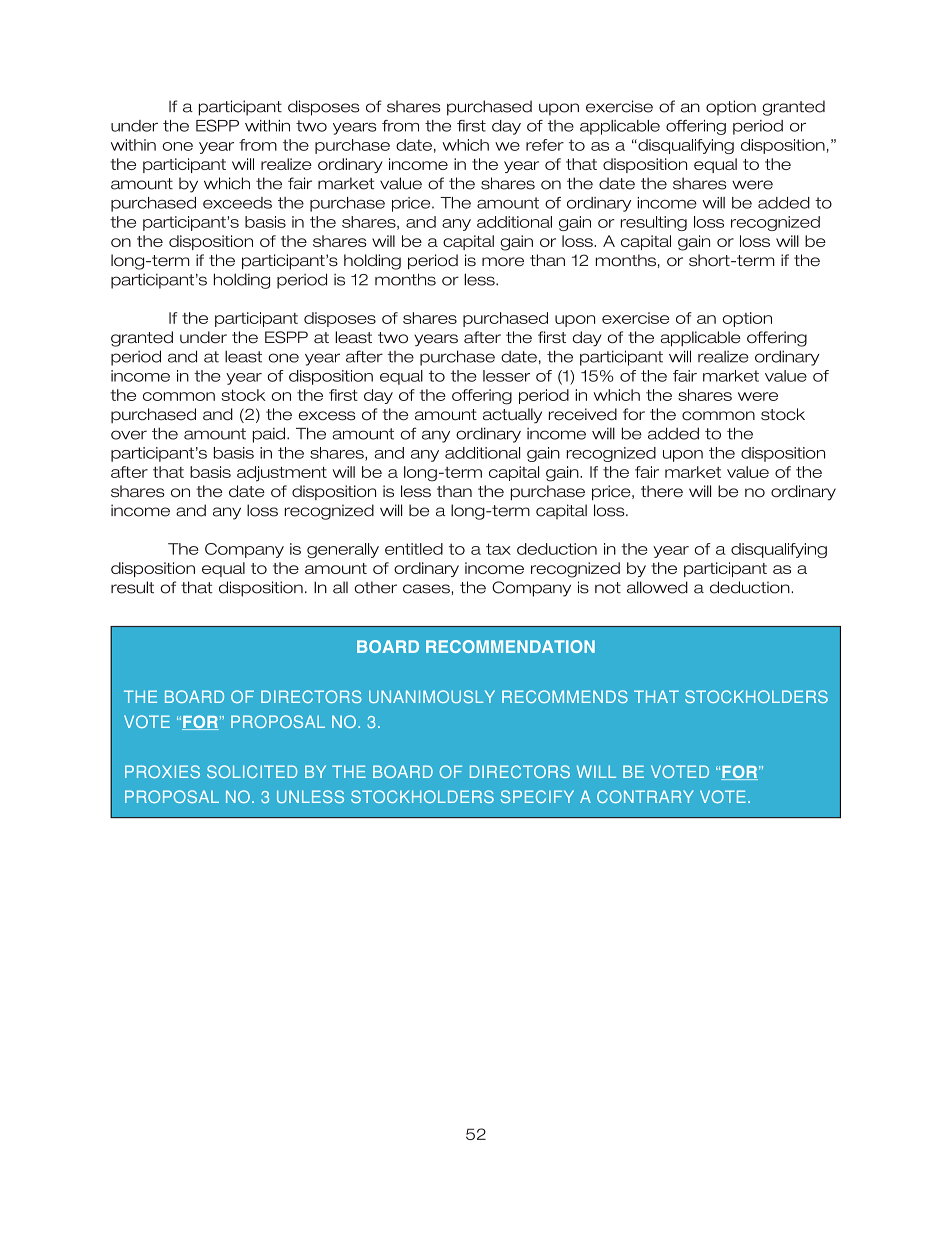 The width and height of the screenshot is (952, 1241). Describe the element at coordinates (237, 203) in the screenshot. I see `exceeds` at that location.
